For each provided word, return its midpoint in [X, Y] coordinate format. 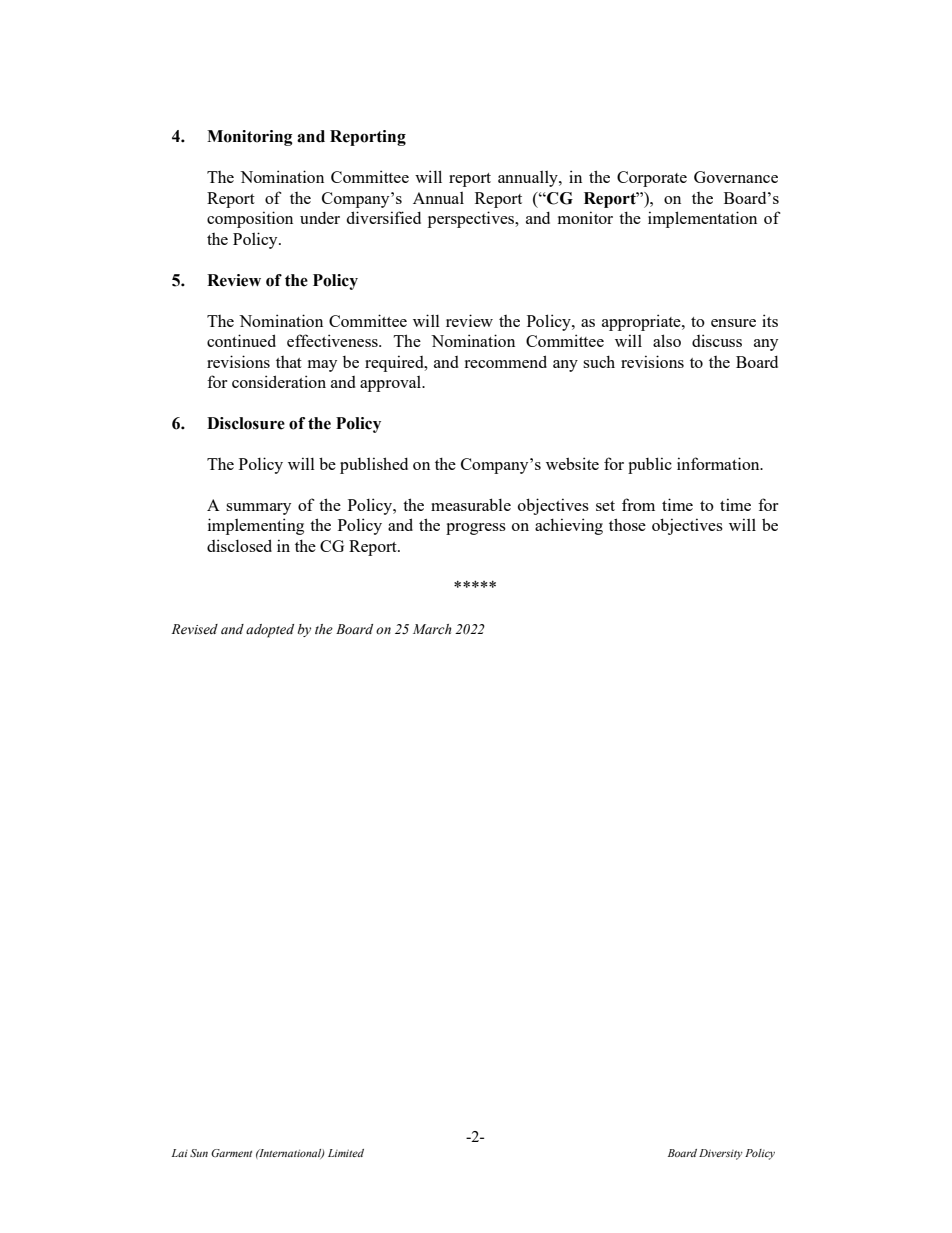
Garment [231, 1153]
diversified [384, 217]
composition [250, 219]
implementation [702, 219]
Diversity [721, 1154]
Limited [346, 1153]
